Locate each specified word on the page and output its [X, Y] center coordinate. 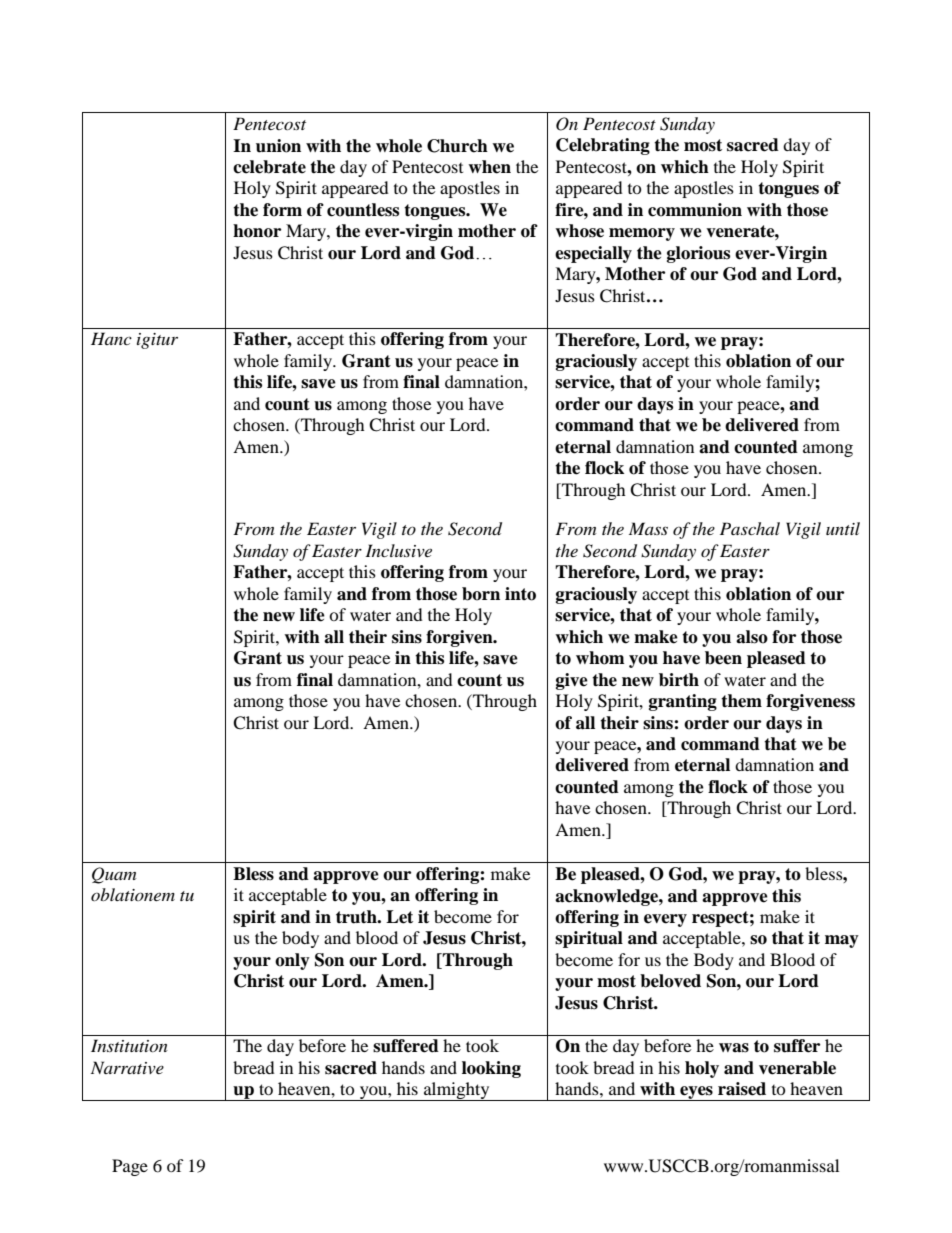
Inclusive [398, 550]
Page [130, 1167]
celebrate [269, 167]
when [489, 167]
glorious [698, 254]
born [481, 594]
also [752, 637]
